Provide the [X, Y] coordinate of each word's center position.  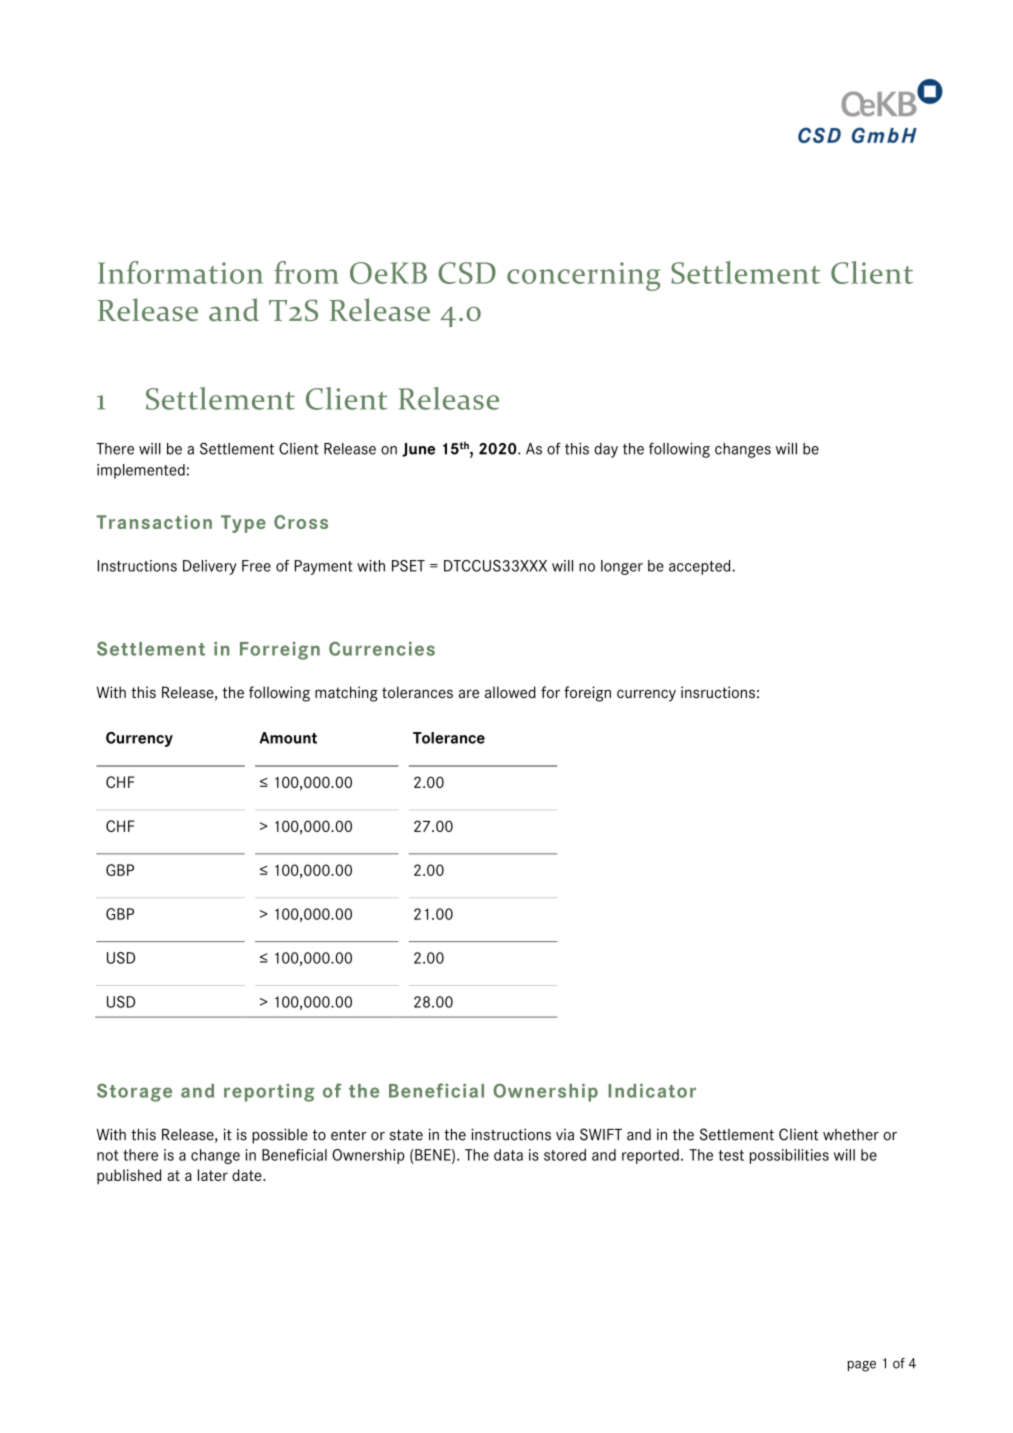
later [213, 1175]
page [861, 1366]
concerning [583, 276]
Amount [288, 738]
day [606, 450]
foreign [587, 694]
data [508, 1155]
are [469, 693]
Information [180, 272]
